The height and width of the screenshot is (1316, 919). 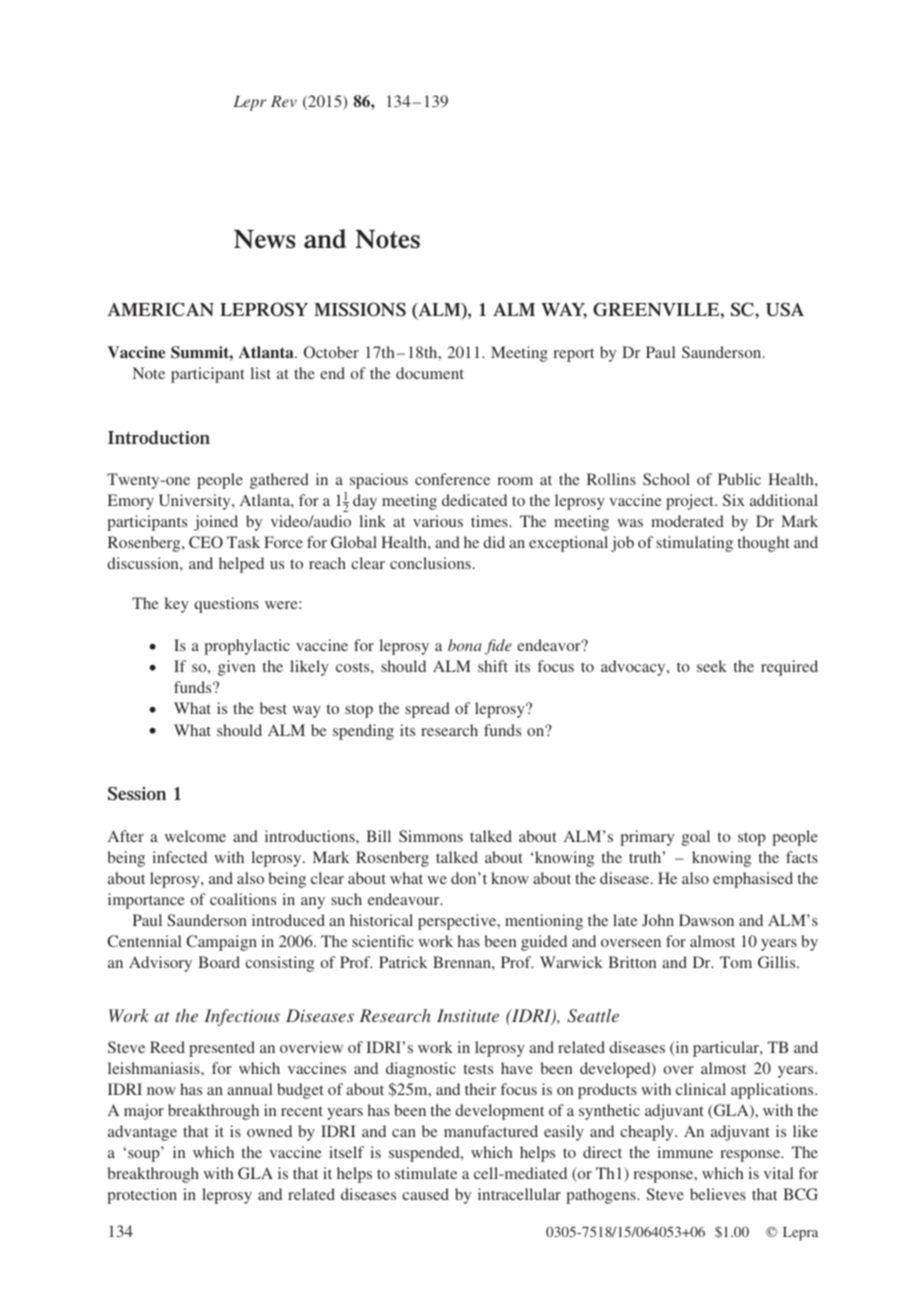 What do you see at coordinates (785, 309) in the screenshot?
I see `USA` at bounding box center [785, 309].
